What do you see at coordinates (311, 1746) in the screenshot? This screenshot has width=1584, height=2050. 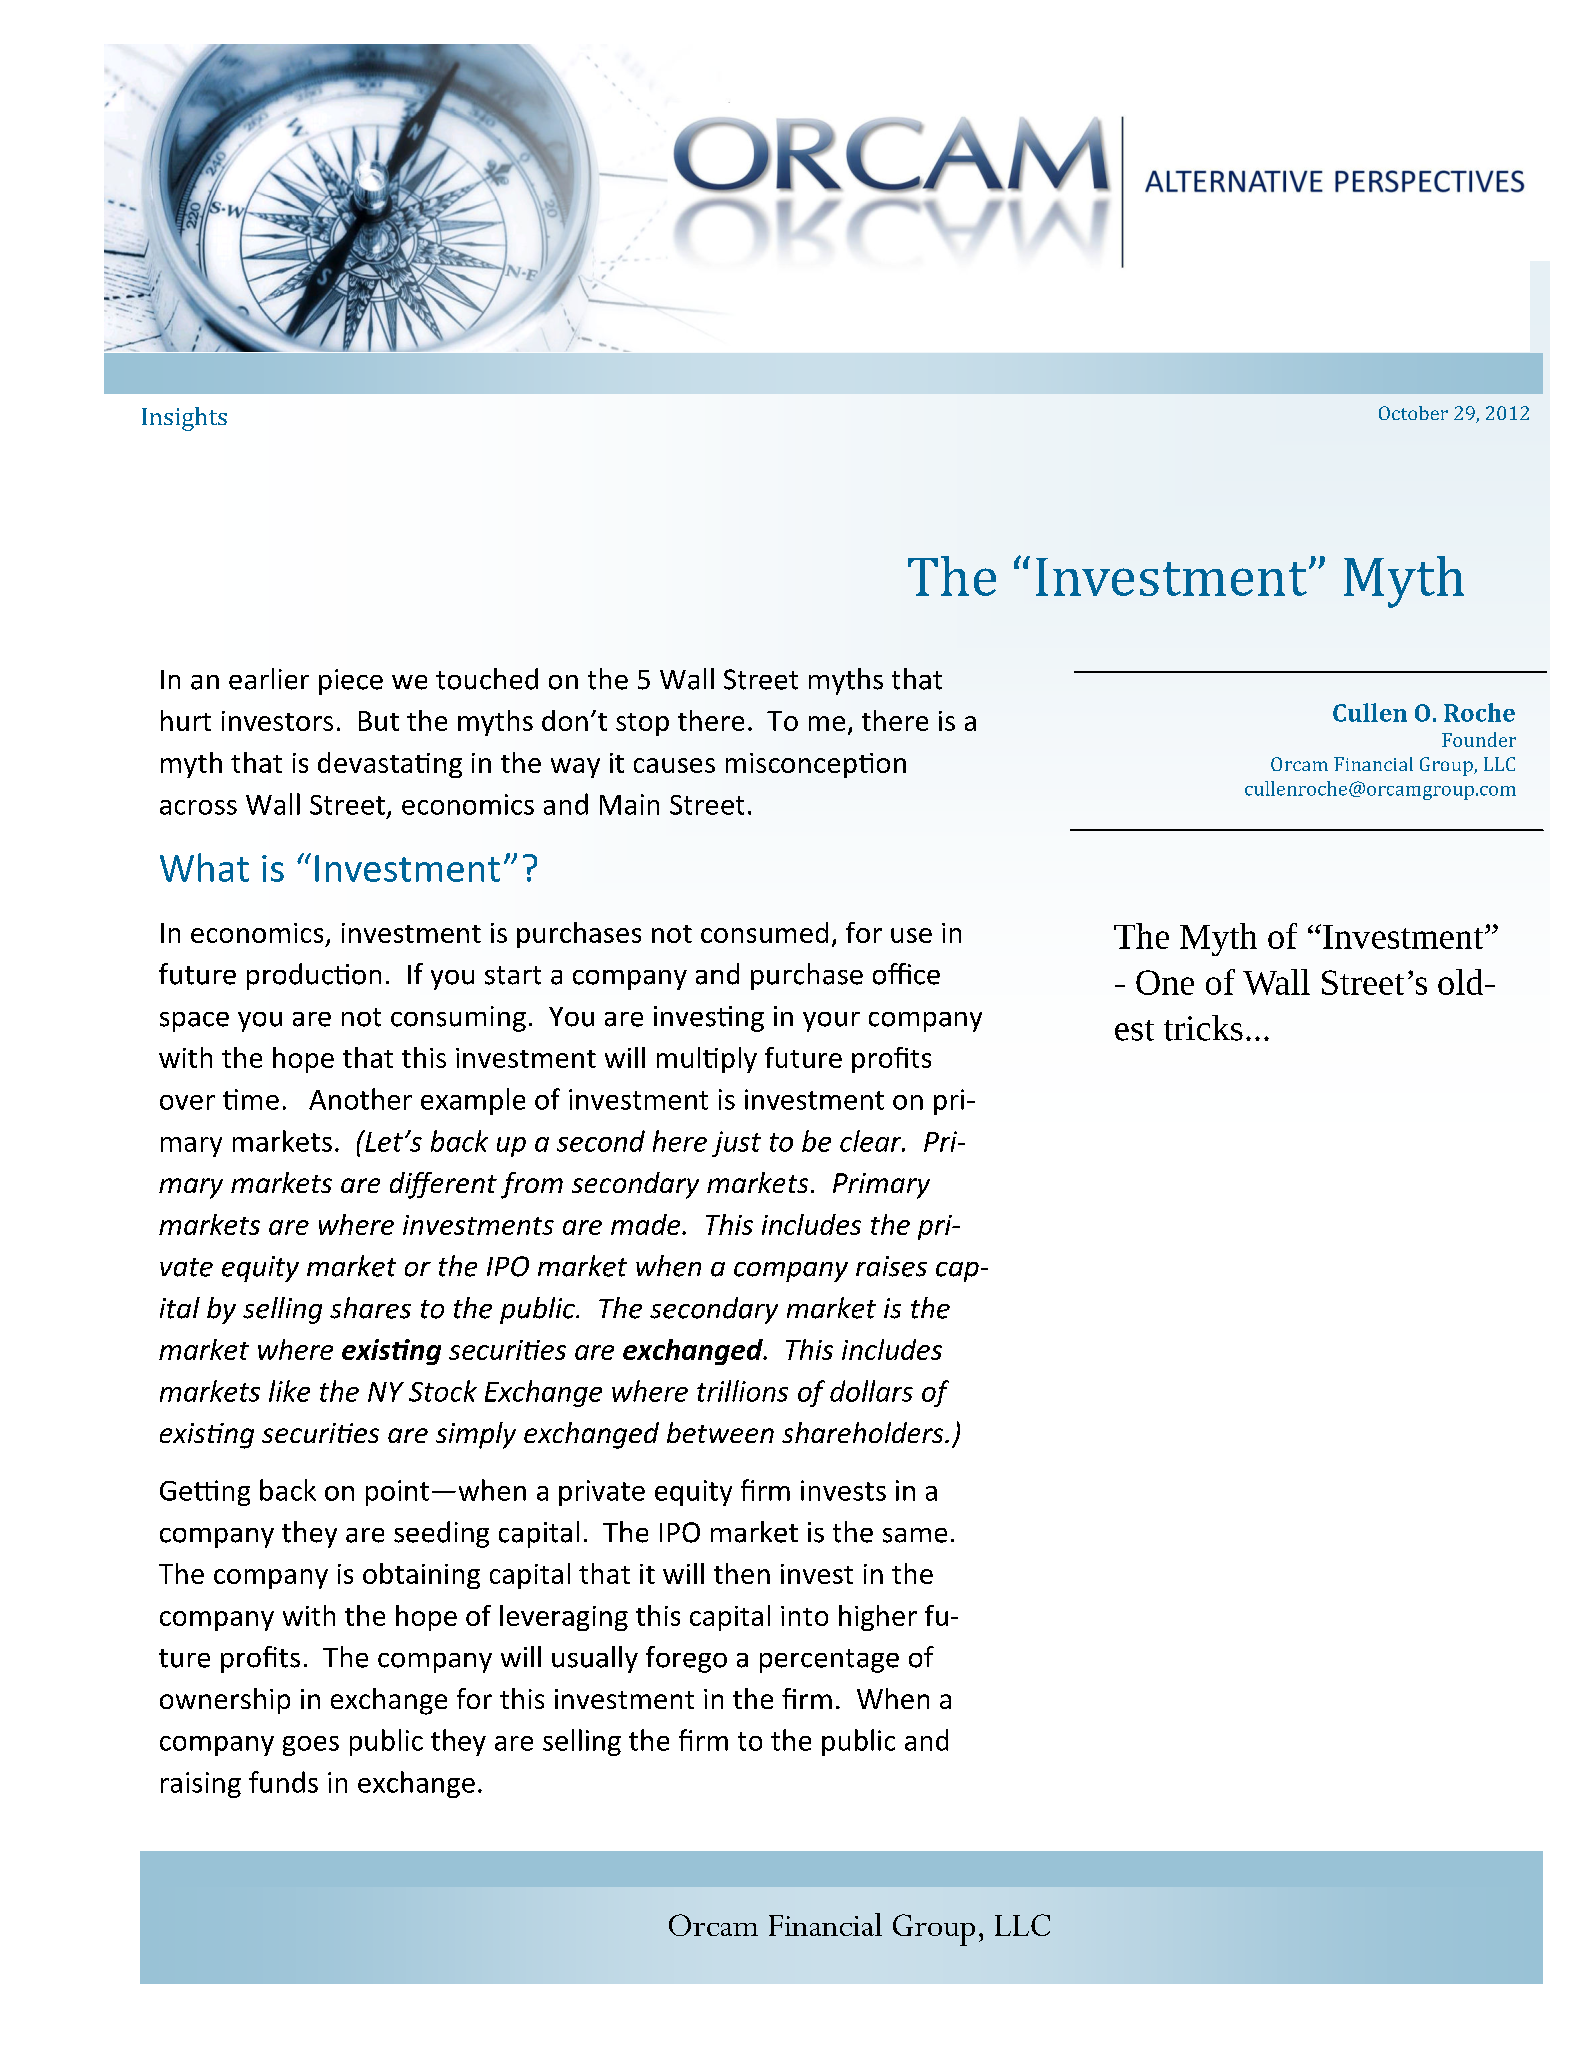 I see `goes` at bounding box center [311, 1746].
